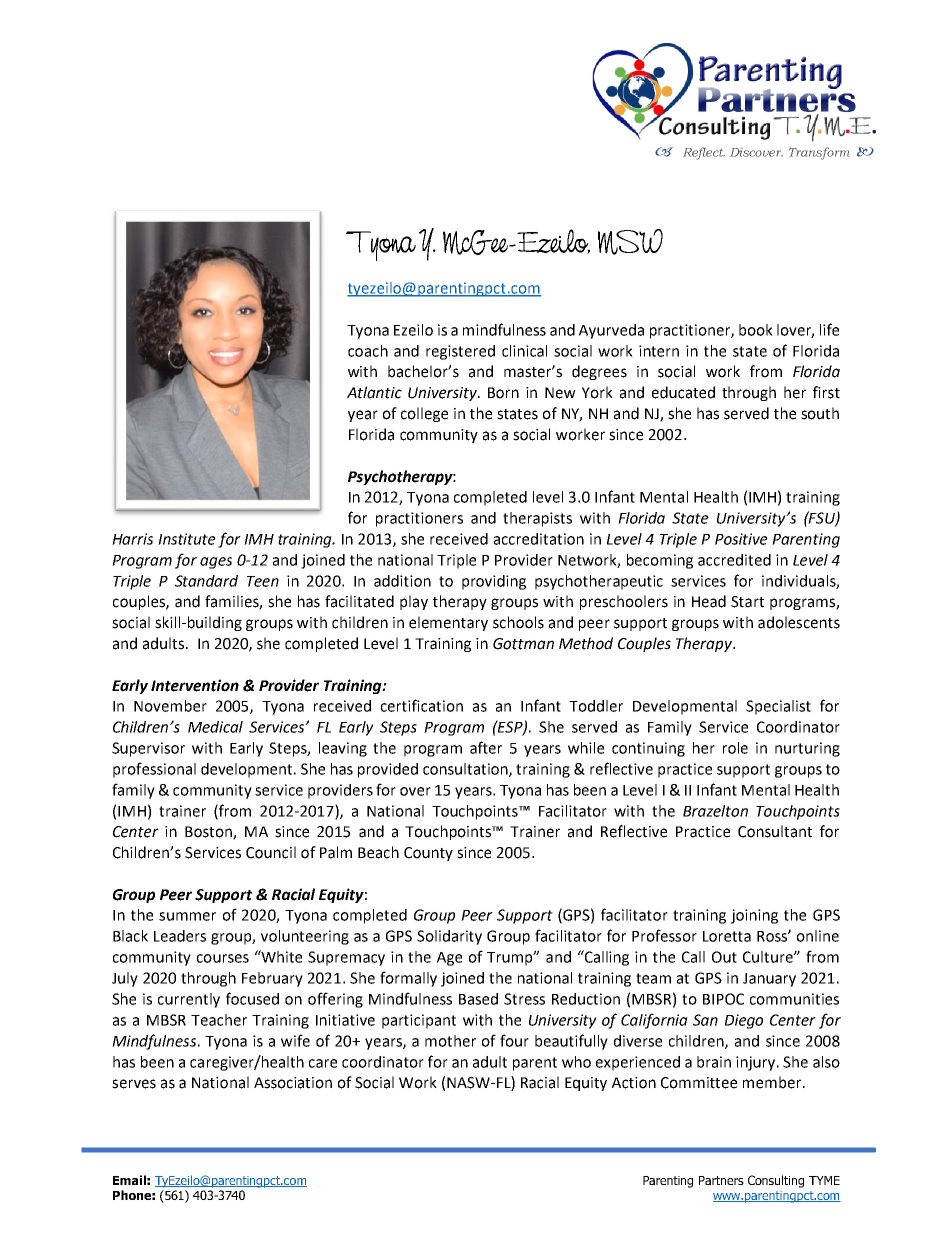 The width and height of the image is (952, 1233). I want to click on County, so click(428, 854).
